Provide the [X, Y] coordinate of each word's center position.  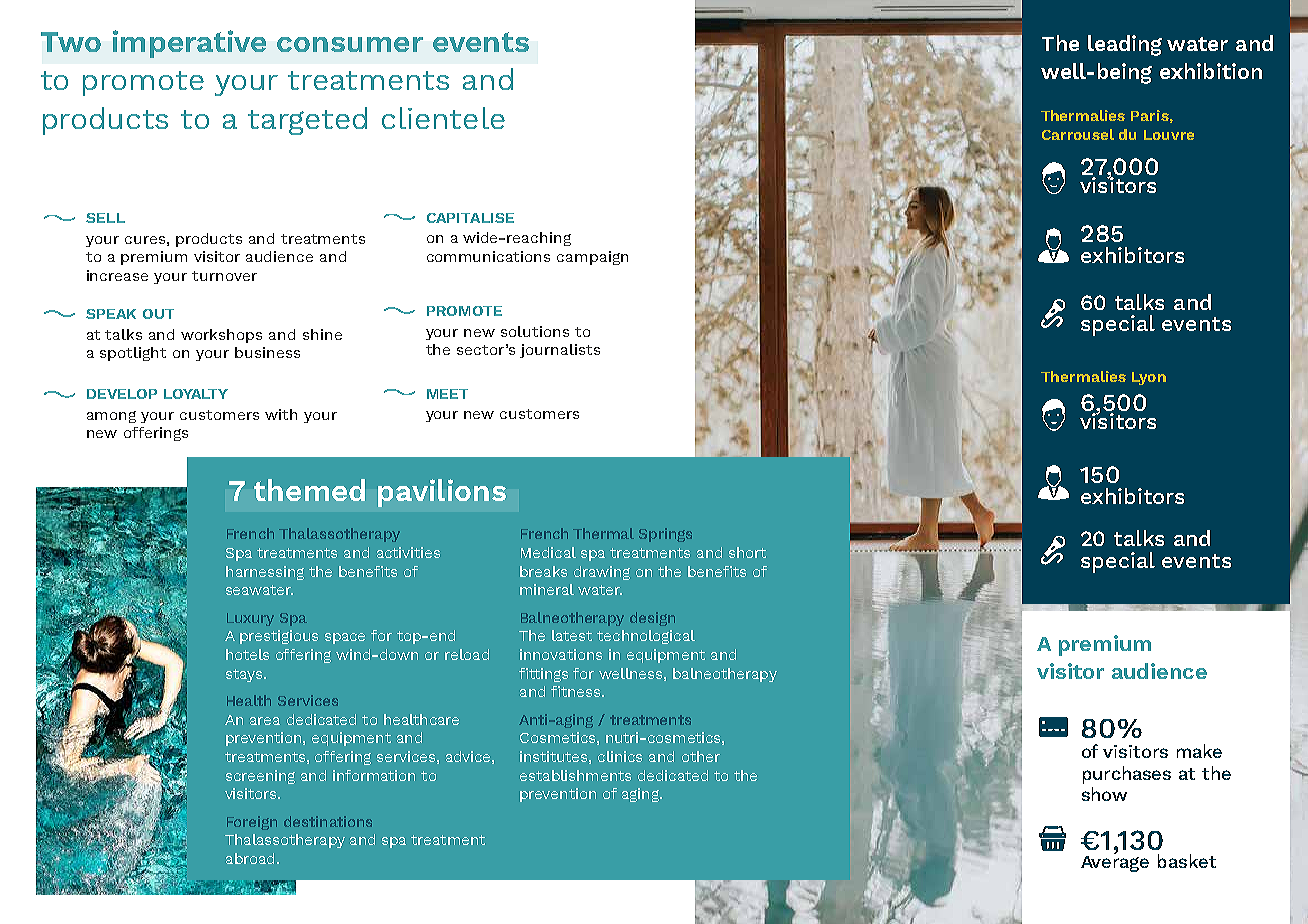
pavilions [442, 493]
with [281, 414]
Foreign [252, 823]
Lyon [1149, 378]
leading [1125, 45]
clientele [443, 118]
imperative [189, 44]
